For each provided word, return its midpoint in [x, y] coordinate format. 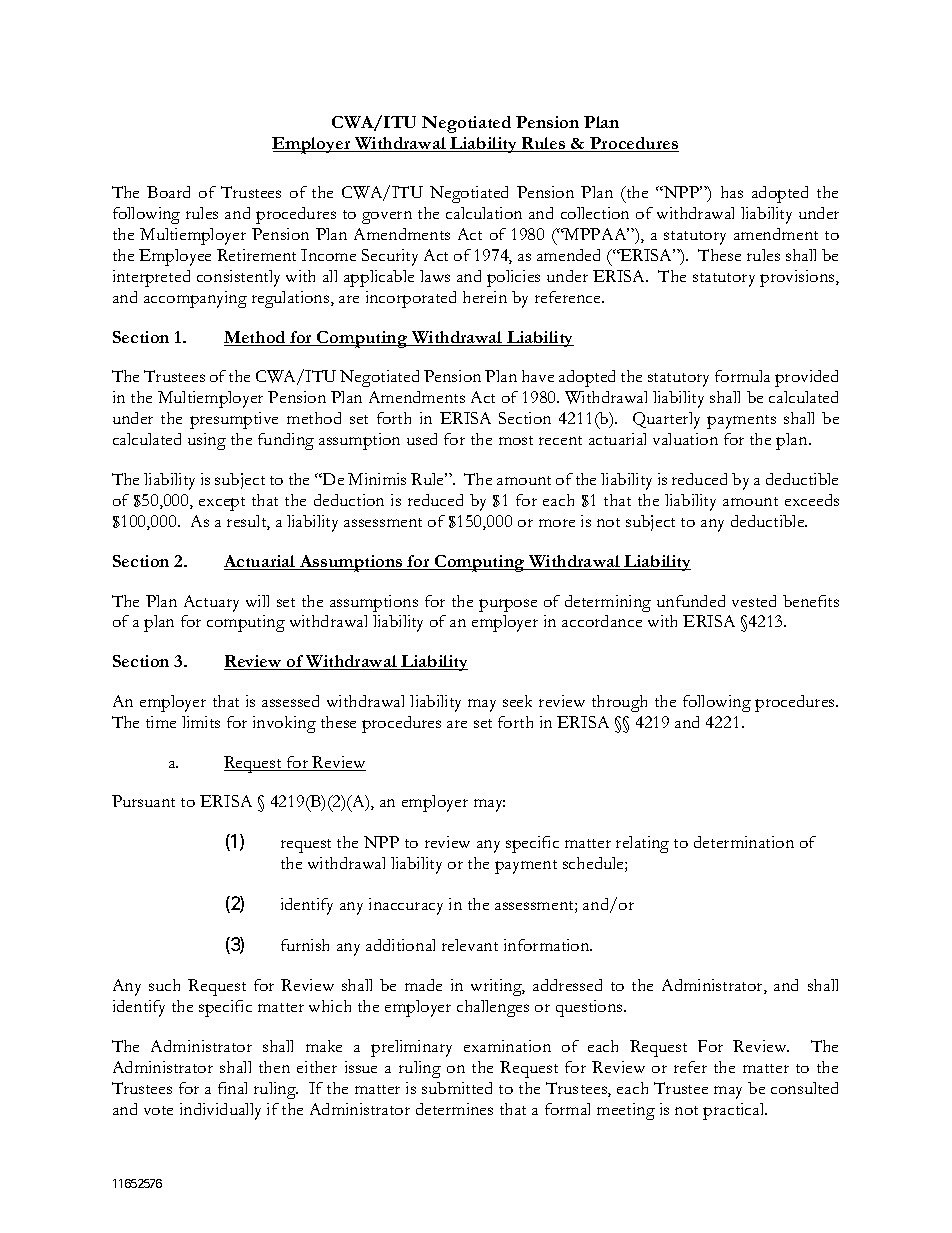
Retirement [256, 255]
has [732, 192]
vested [754, 601]
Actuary [211, 603]
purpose [508, 605]
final [232, 1088]
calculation [484, 213]
